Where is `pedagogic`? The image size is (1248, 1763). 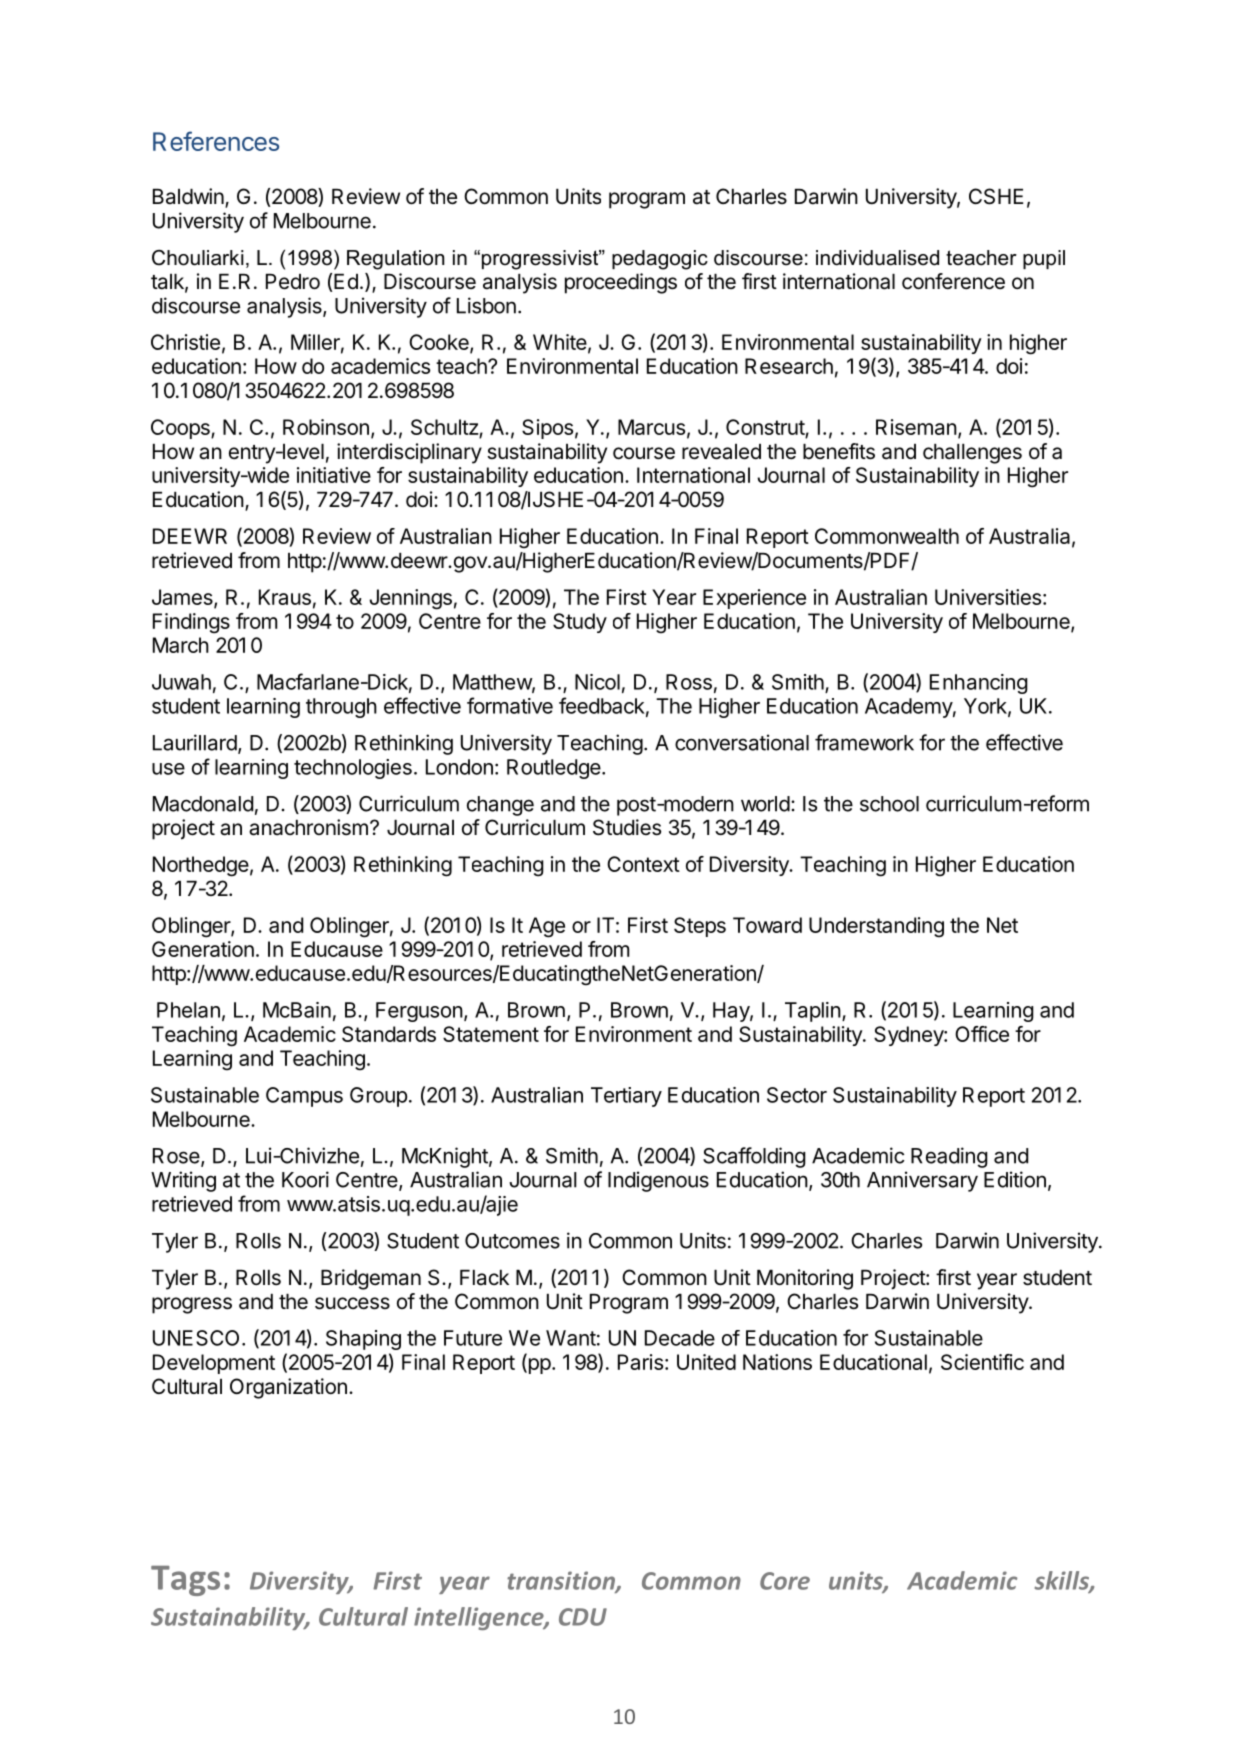
pedagogic is located at coordinates (660, 260).
